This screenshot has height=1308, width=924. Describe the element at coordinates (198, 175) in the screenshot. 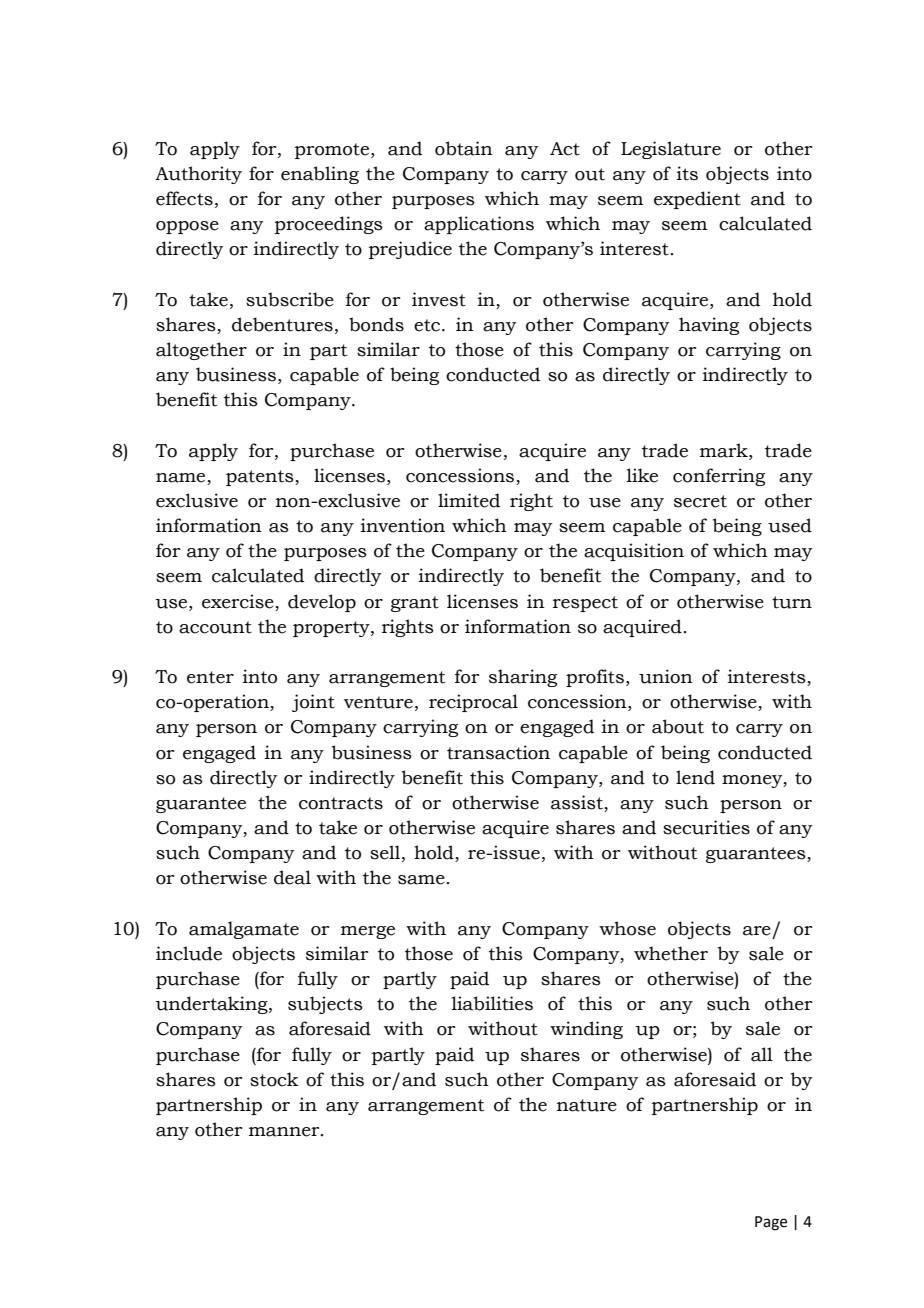

I see `Authority` at that location.
